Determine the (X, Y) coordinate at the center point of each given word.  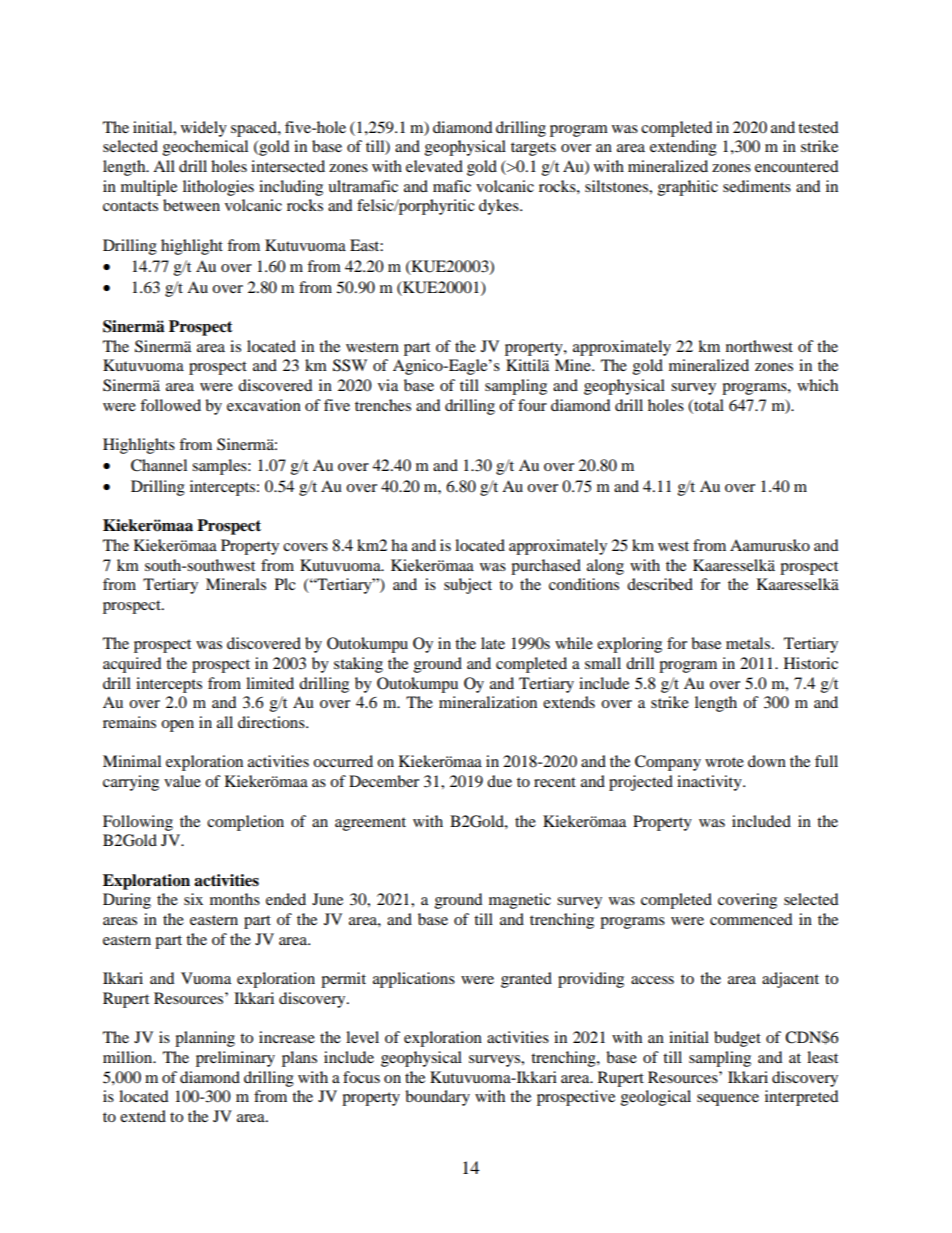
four (532, 405)
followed (170, 405)
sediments (757, 186)
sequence (728, 1100)
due (499, 781)
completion (245, 823)
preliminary (235, 1059)
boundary (437, 1098)
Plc (285, 584)
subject (468, 586)
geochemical (205, 148)
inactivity (710, 783)
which (817, 385)
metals (749, 643)
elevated (434, 166)
